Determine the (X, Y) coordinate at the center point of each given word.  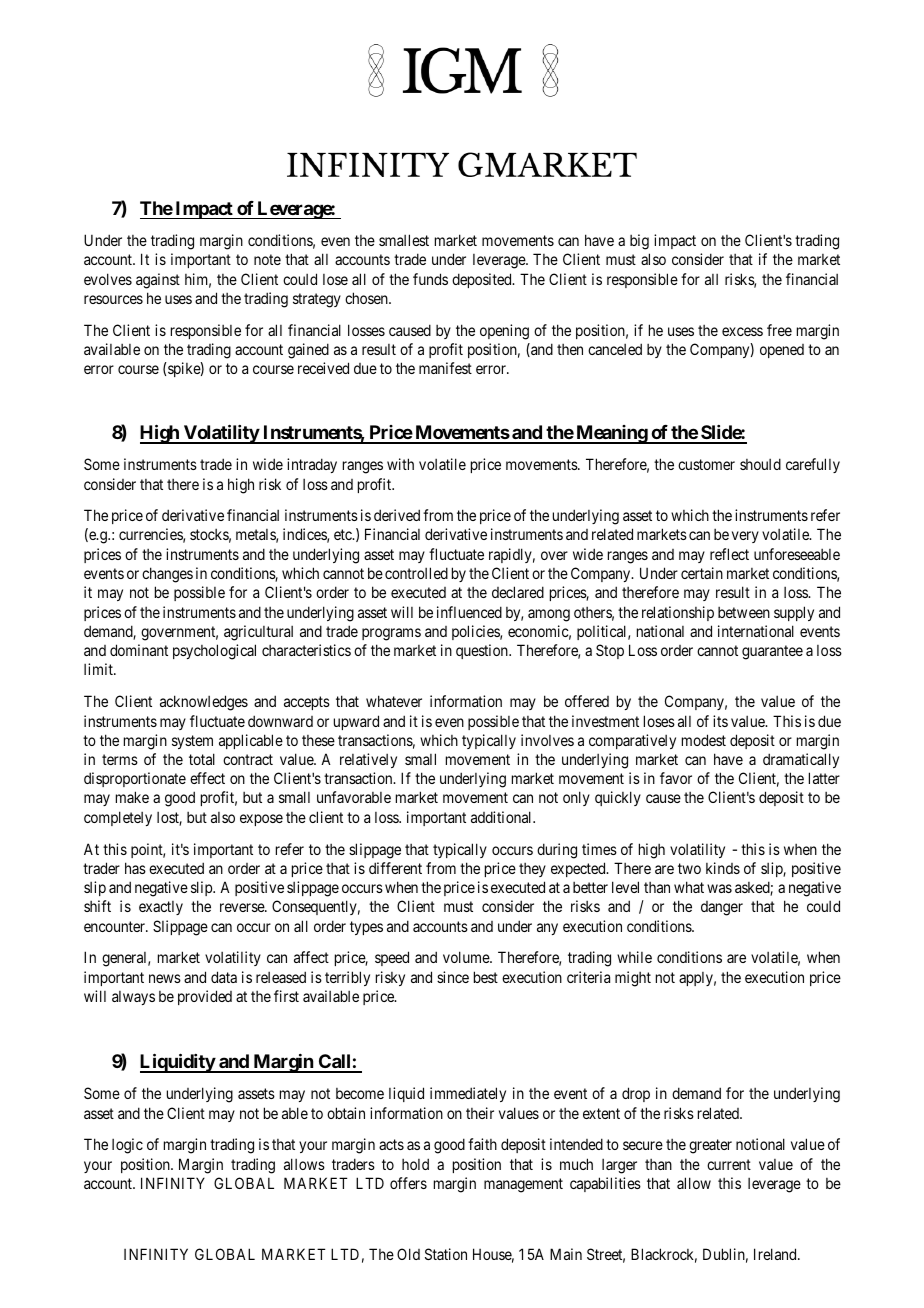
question (483, 651)
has (135, 868)
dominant (139, 650)
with (400, 464)
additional (503, 817)
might (633, 979)
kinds (723, 868)
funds (430, 279)
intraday (312, 465)
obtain (346, 1113)
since (453, 977)
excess (742, 331)
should (760, 464)
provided (205, 997)
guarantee (772, 652)
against (158, 281)
